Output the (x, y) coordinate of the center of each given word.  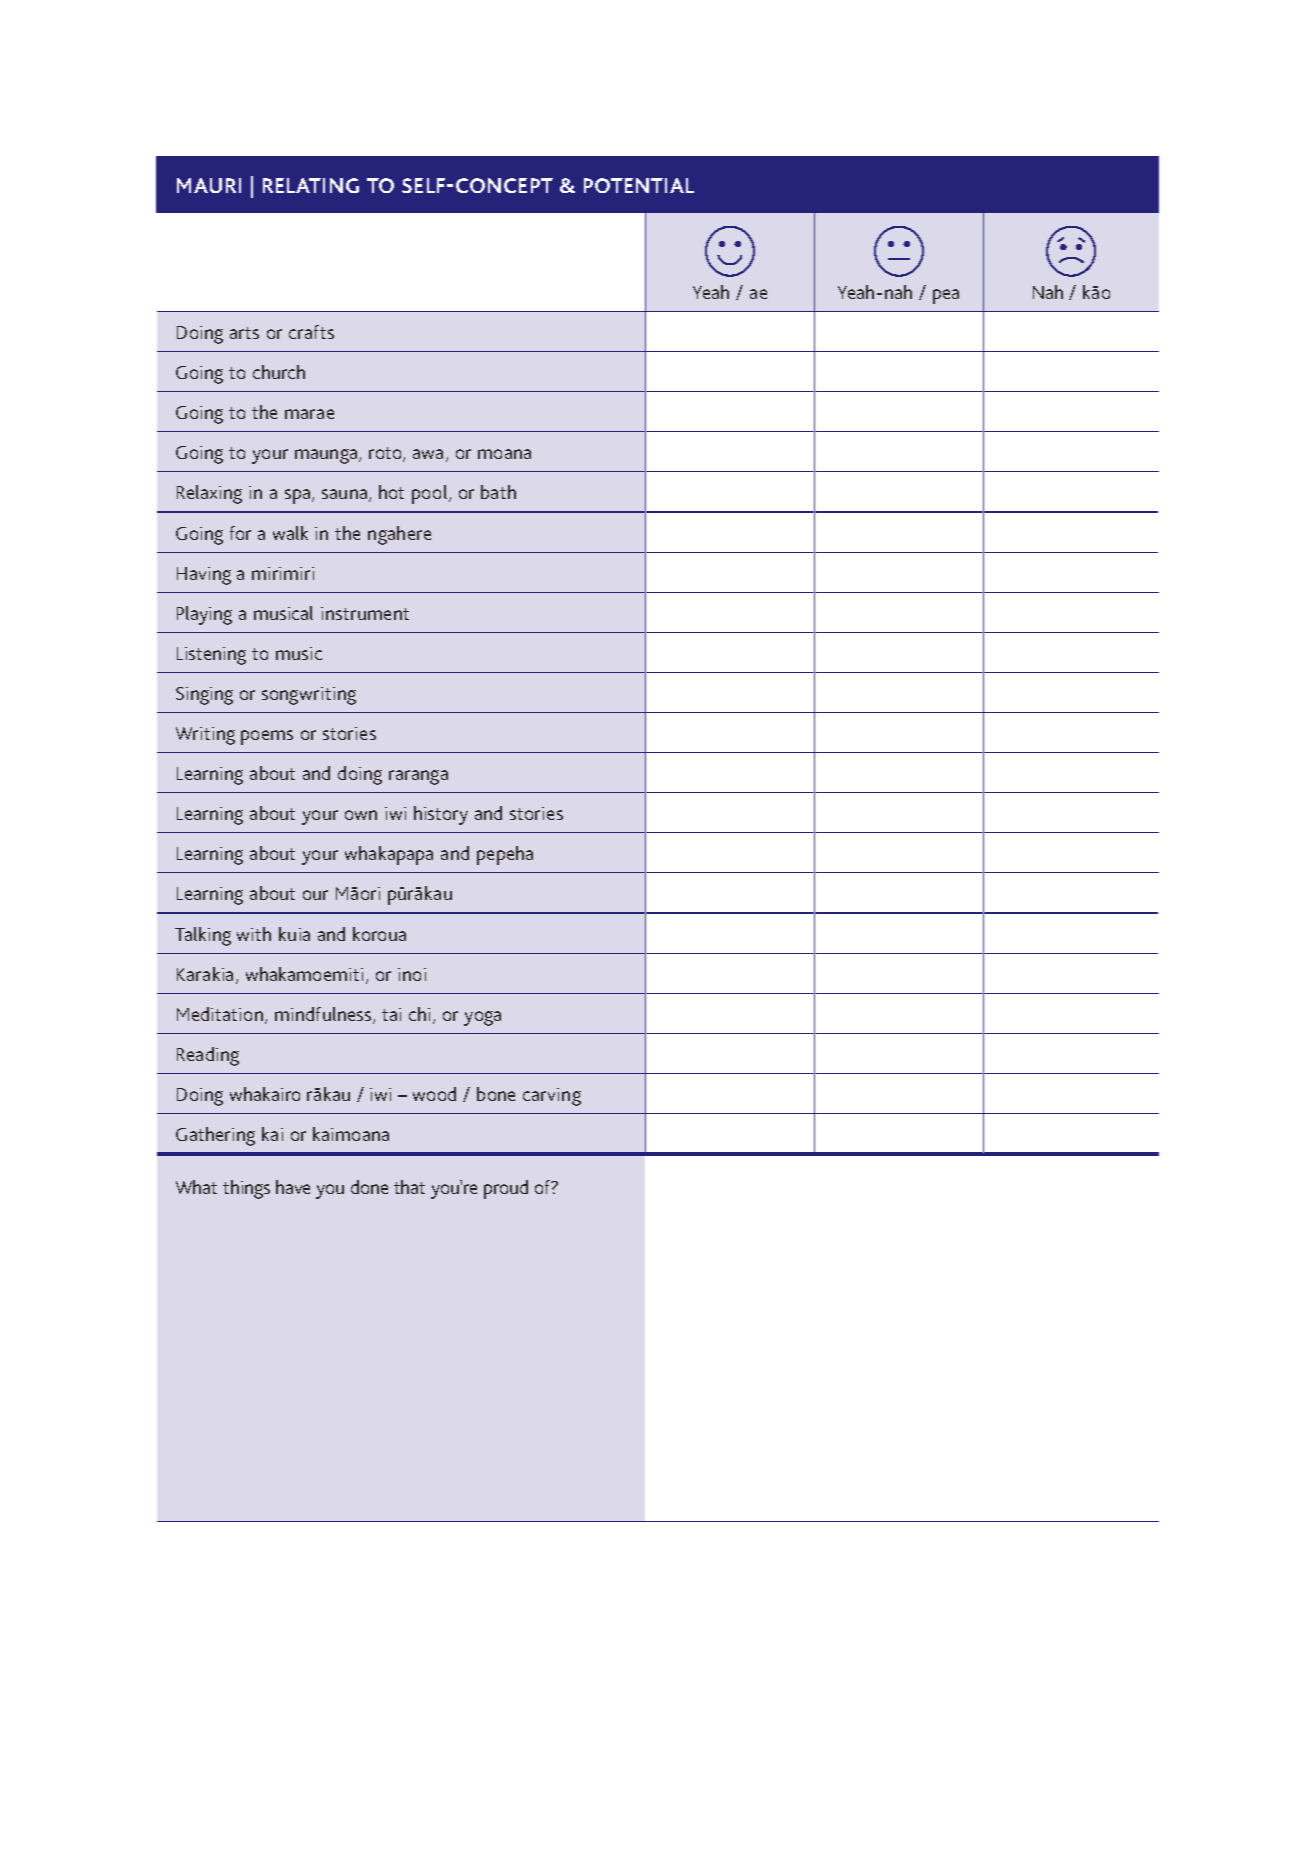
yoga (482, 1018)
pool (431, 494)
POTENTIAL (639, 185)
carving (552, 1097)
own (361, 815)
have (293, 1187)
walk (290, 533)
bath (498, 492)
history (441, 815)
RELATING (311, 185)
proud (506, 1189)
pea (946, 296)
